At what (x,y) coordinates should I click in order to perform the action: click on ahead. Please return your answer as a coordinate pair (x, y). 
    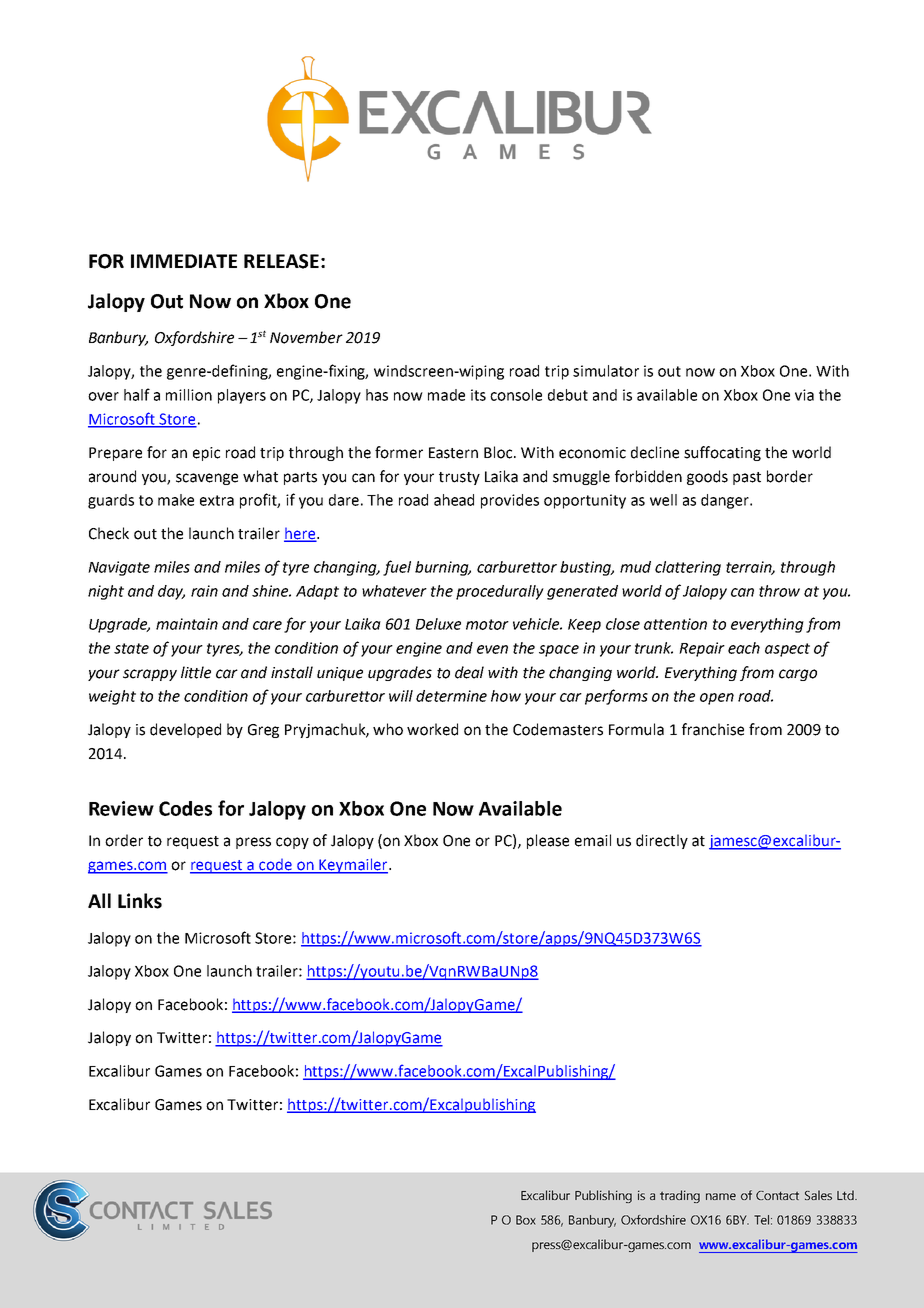
    Looking at the image, I should click on (454, 500).
